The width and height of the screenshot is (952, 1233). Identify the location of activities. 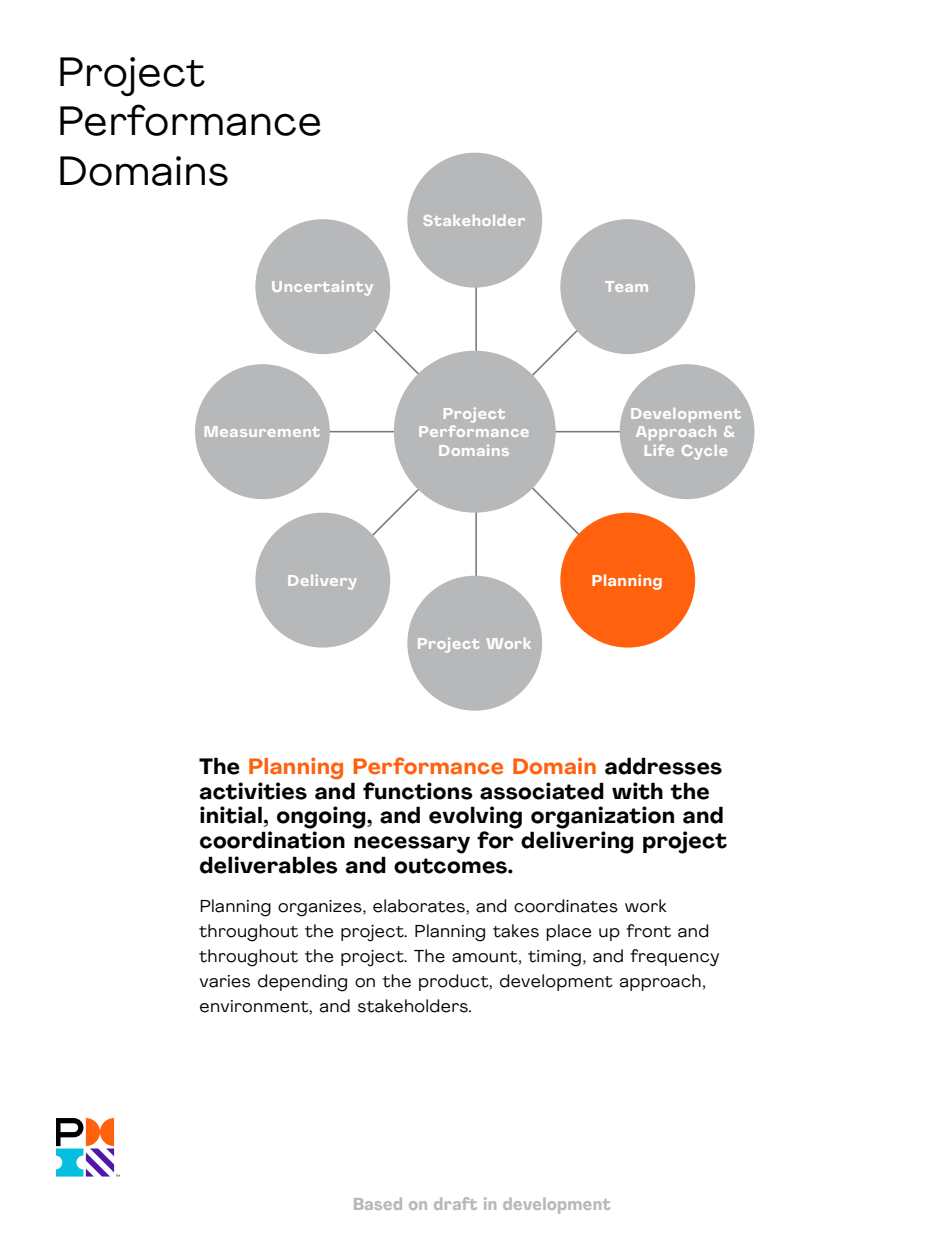
(253, 791).
